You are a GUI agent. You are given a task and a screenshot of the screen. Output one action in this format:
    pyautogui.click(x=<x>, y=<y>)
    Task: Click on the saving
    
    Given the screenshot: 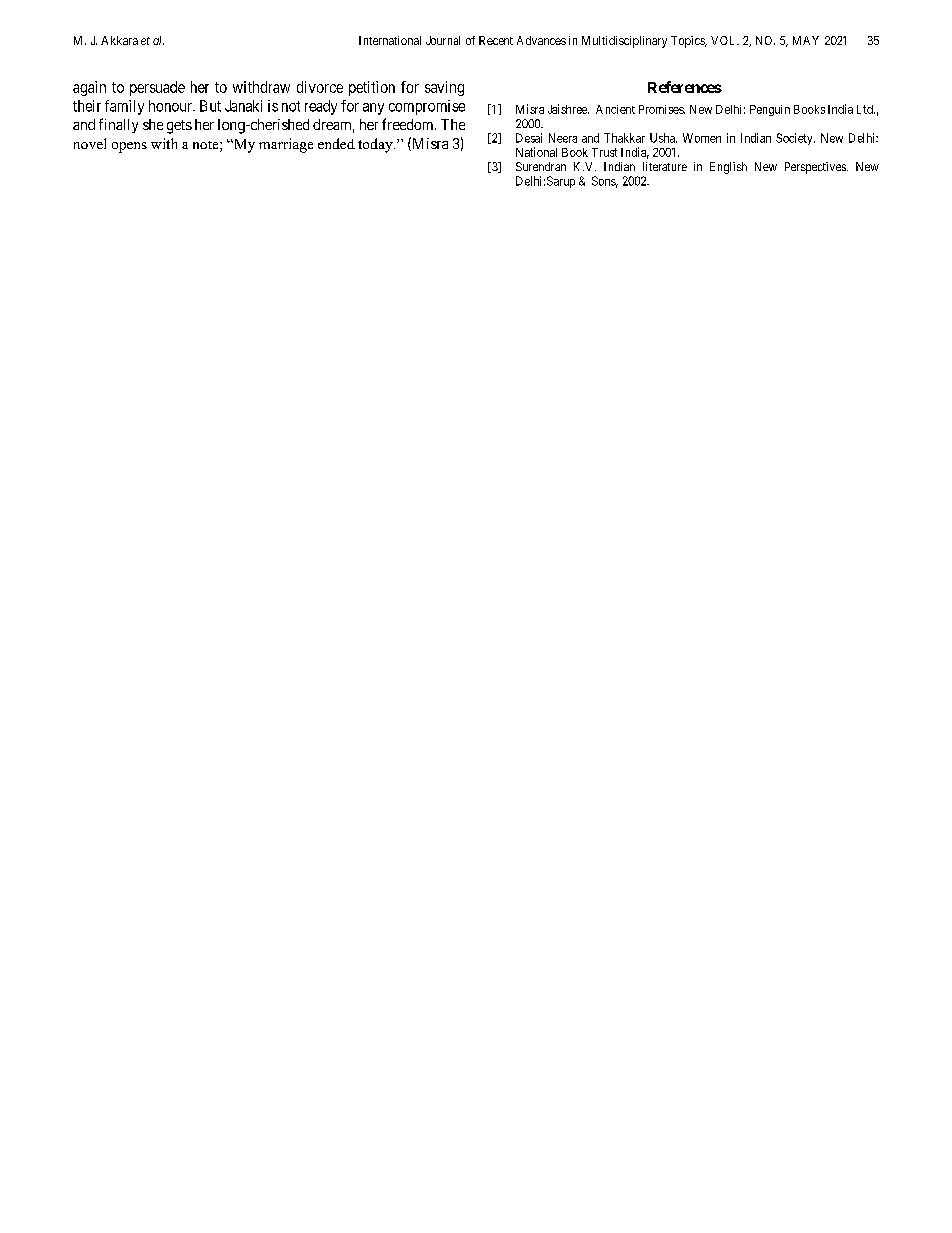 What is the action you would take?
    pyautogui.click(x=444, y=88)
